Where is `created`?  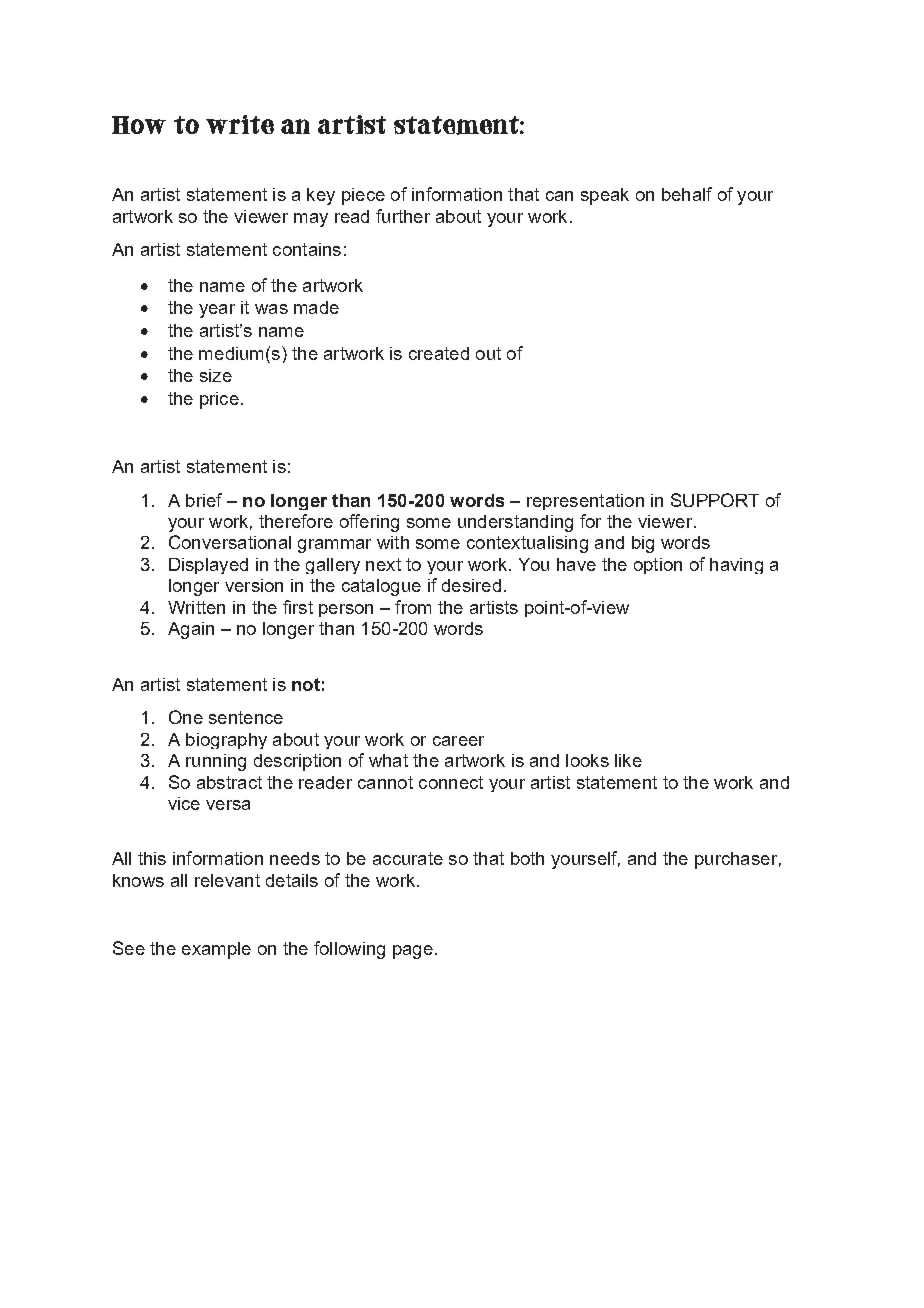 created is located at coordinates (439, 353).
